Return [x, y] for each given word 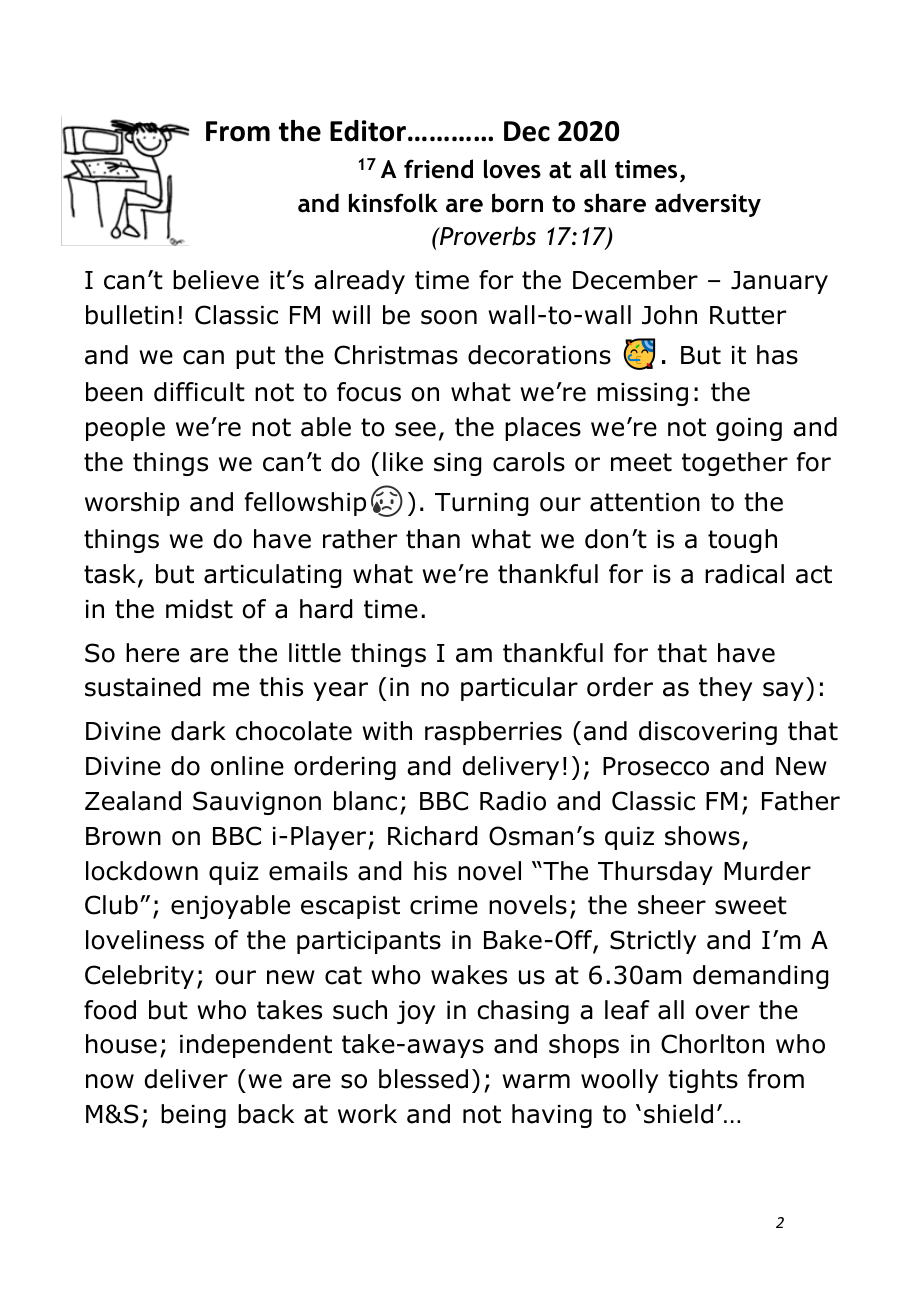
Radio [513, 801]
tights [703, 1081]
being [193, 1116]
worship [132, 504]
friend [438, 169]
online [247, 766]
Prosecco [656, 766]
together [735, 464]
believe [216, 280]
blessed [423, 1079]
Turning [481, 504]
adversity [708, 205]
